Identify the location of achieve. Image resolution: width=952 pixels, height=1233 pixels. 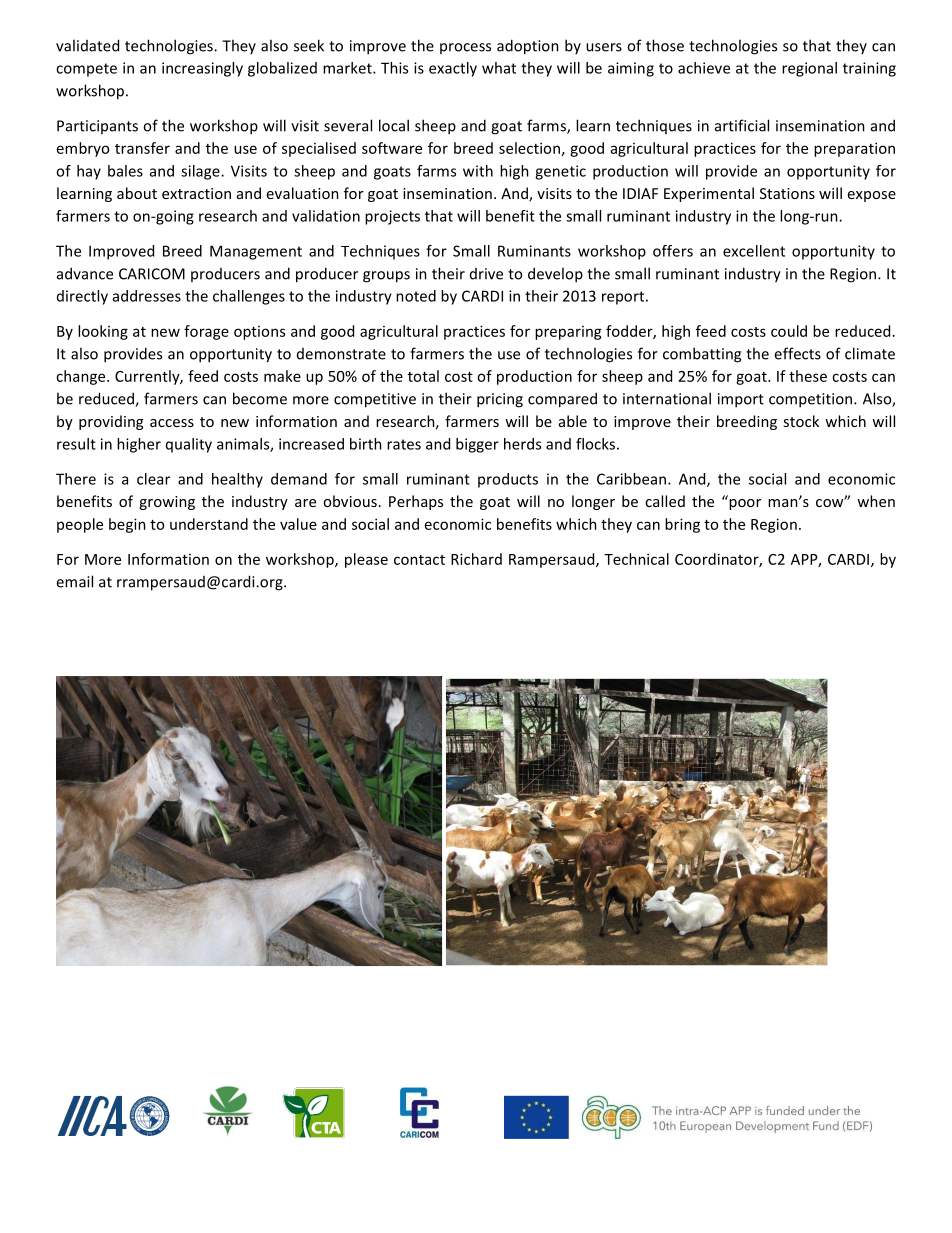
(704, 68).
